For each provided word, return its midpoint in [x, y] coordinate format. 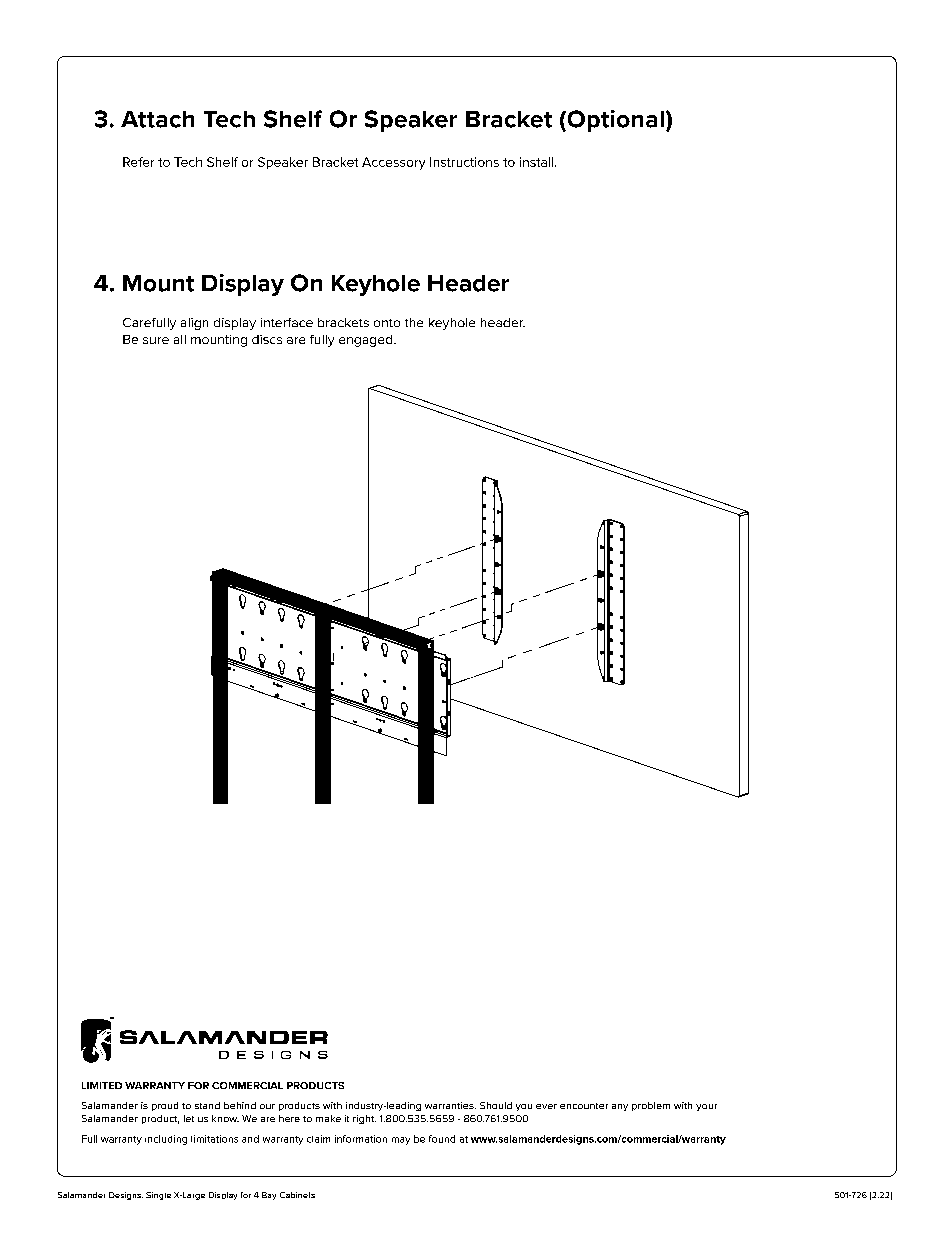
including [166, 1140]
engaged [367, 341]
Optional [614, 121]
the [414, 322]
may [401, 1141]
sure [156, 340]
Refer [138, 162]
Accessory [393, 163]
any [620, 1107]
